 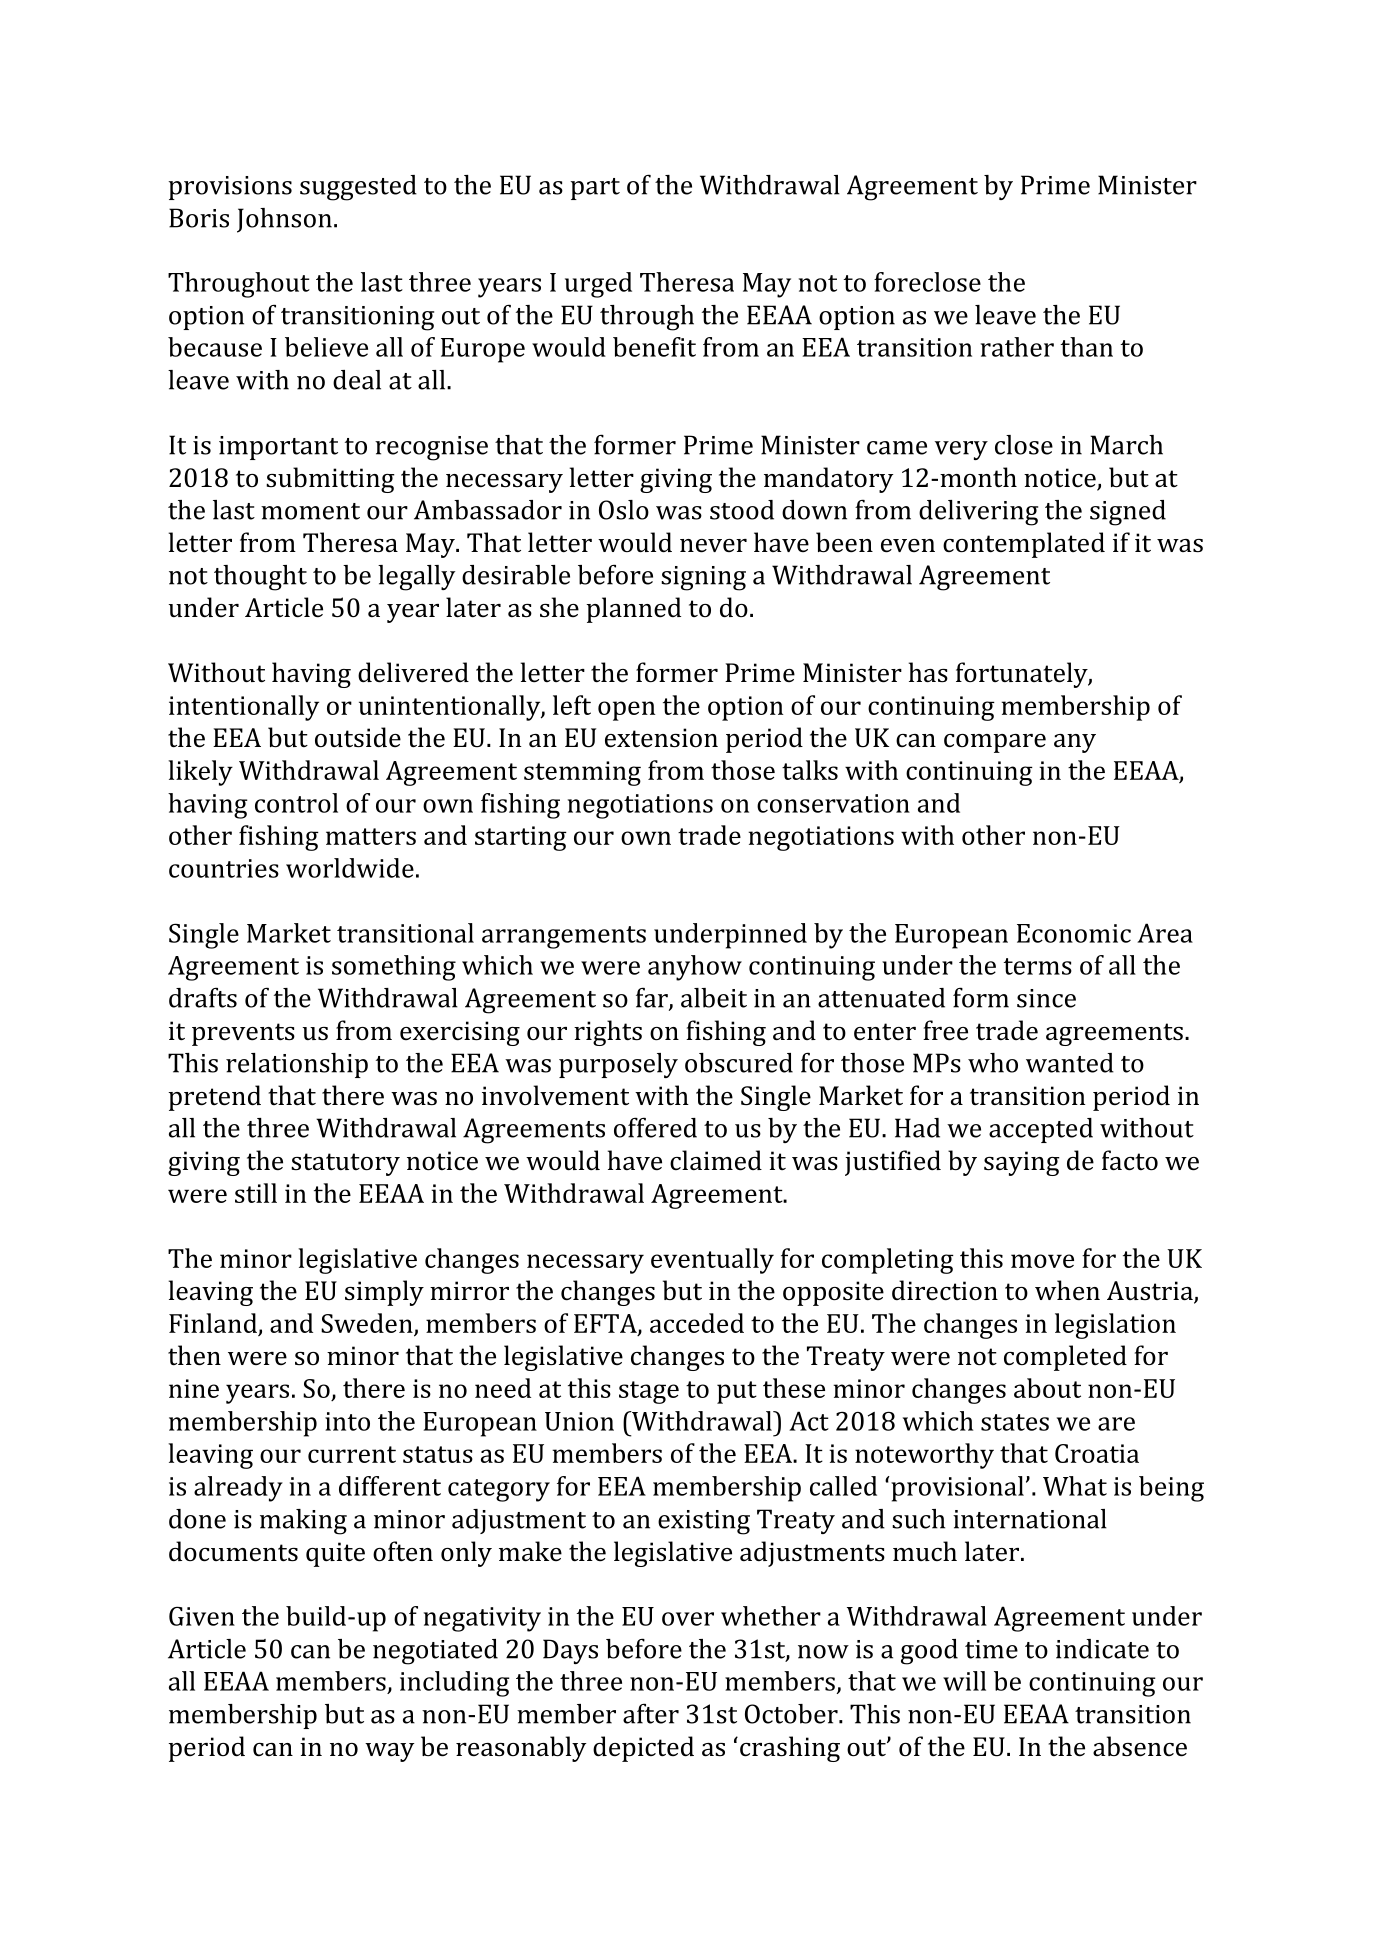 What do you see at coordinates (595, 189) in the document?
I see `part` at bounding box center [595, 189].
